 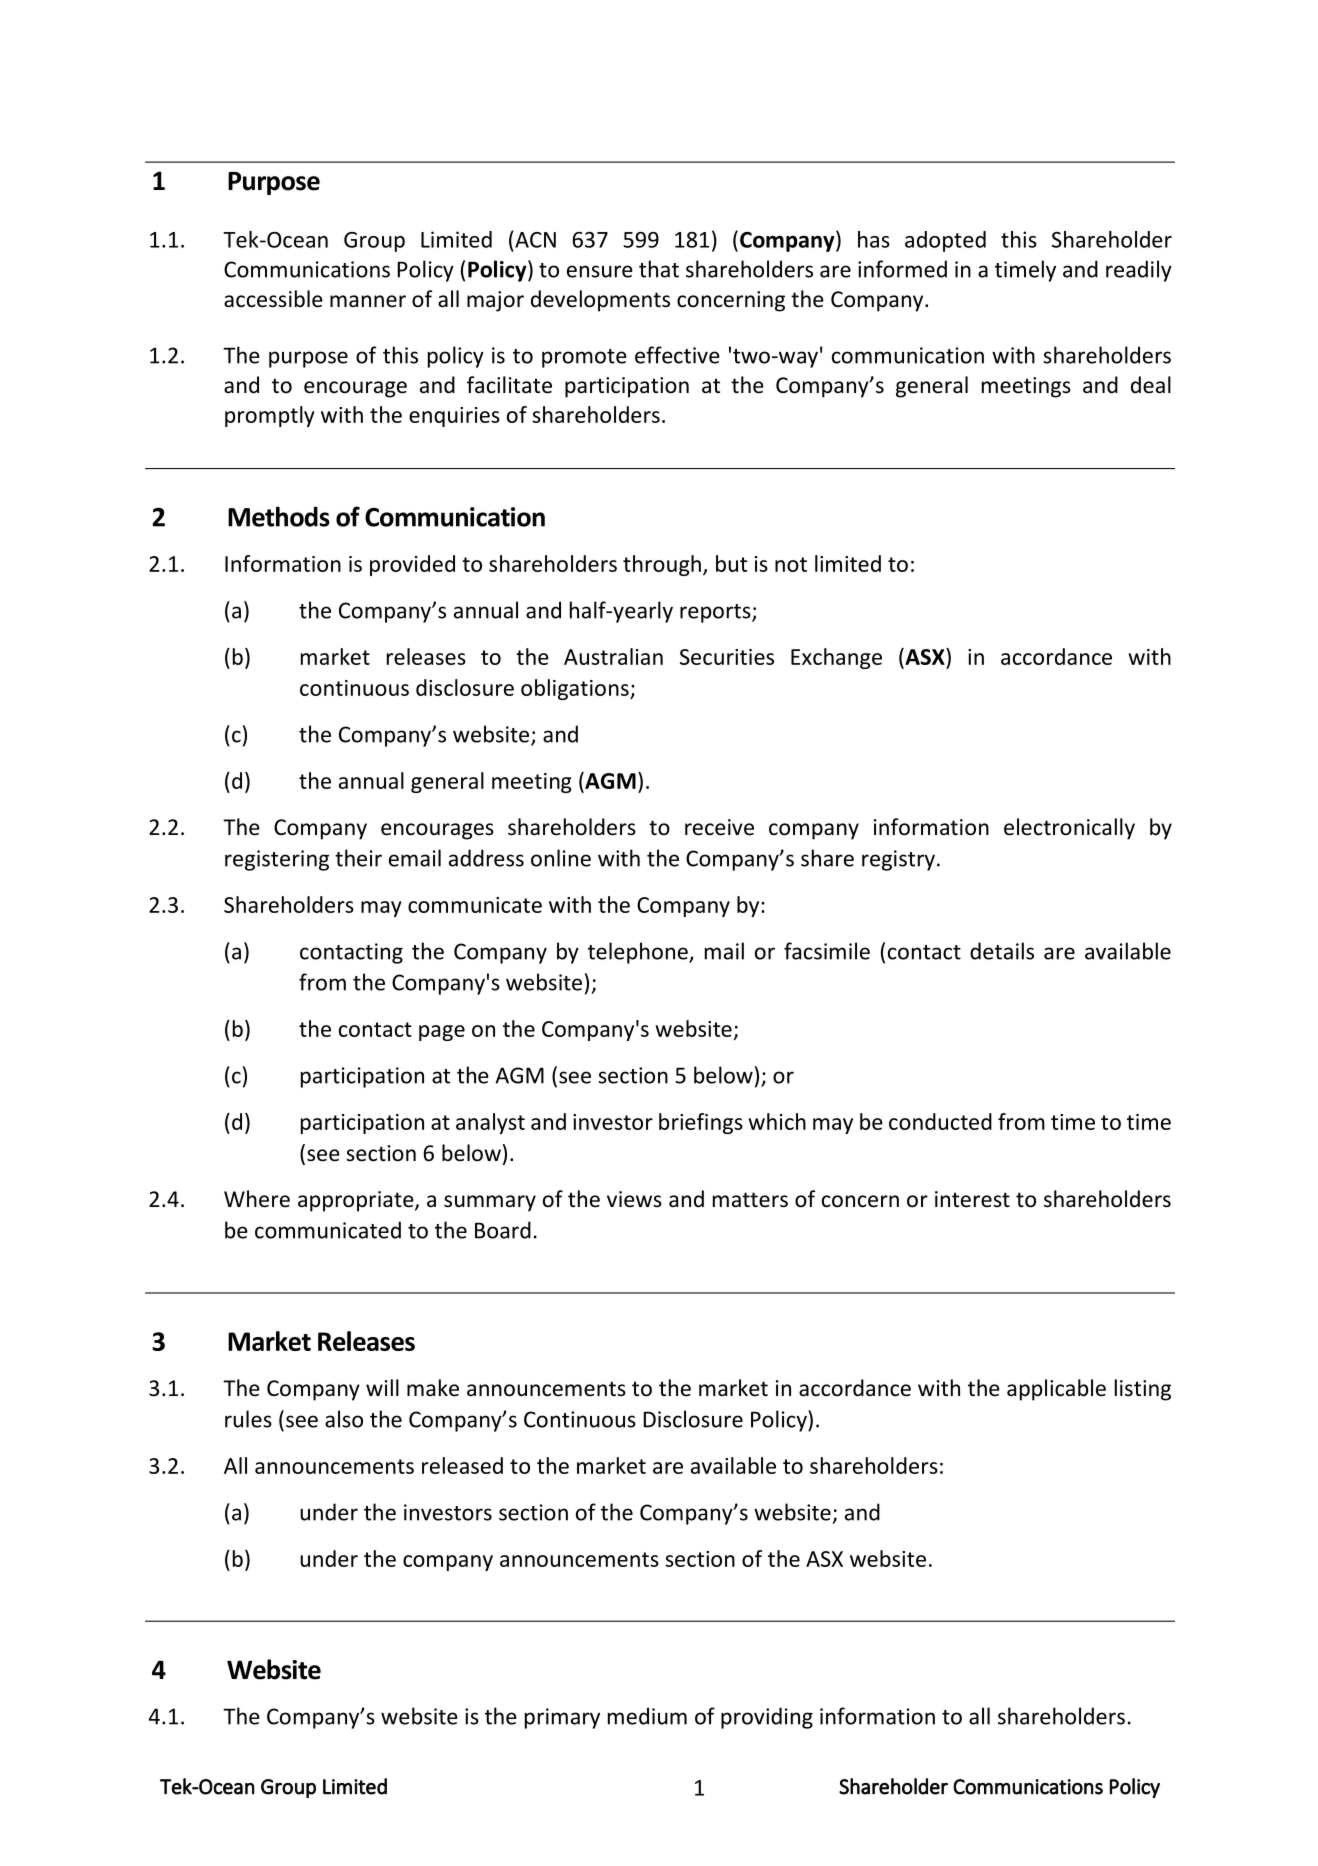 What do you see at coordinates (1002, 951) in the image?
I see `details` at bounding box center [1002, 951].
